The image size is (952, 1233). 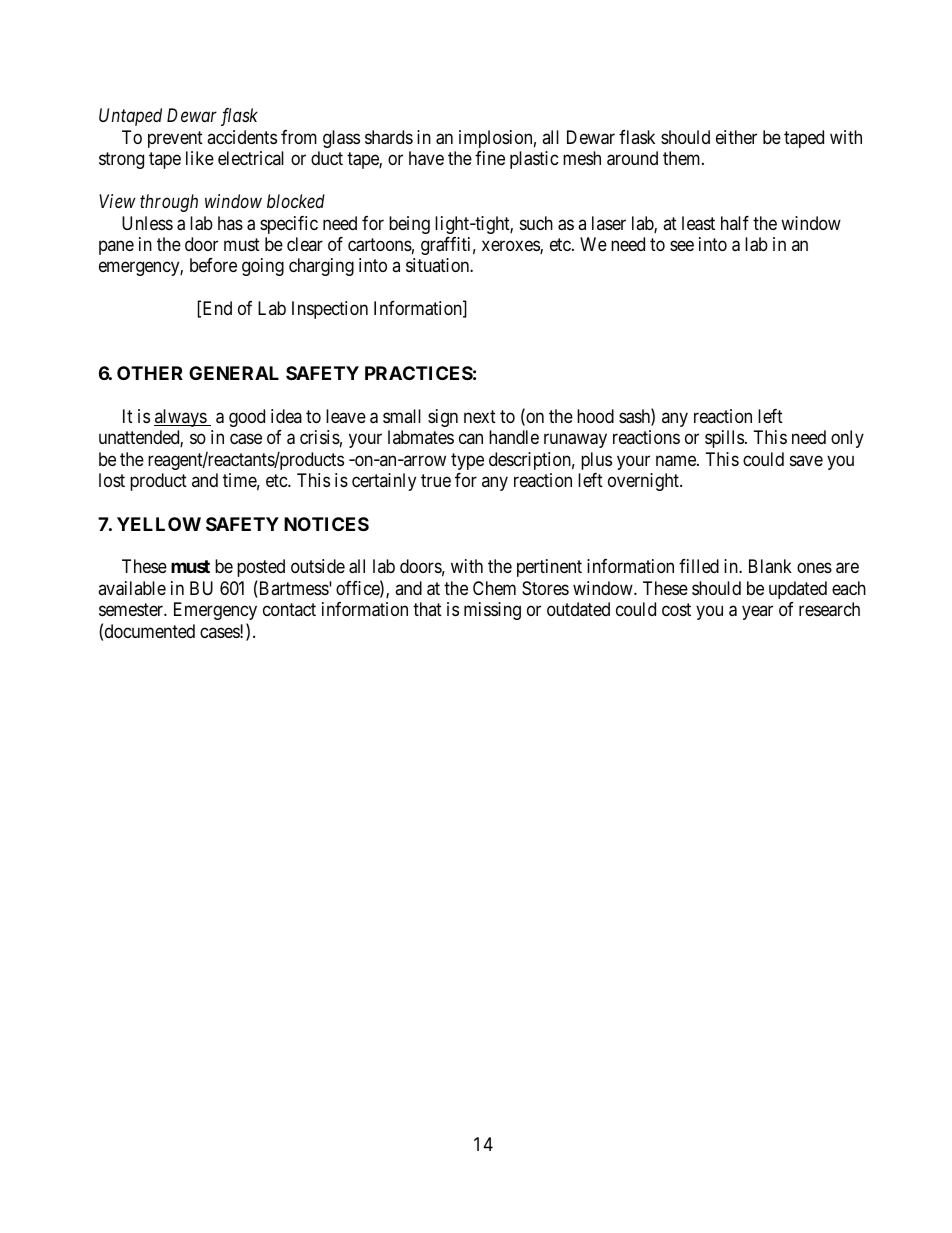 What do you see at coordinates (735, 223) in the screenshot?
I see `half` at bounding box center [735, 223].
